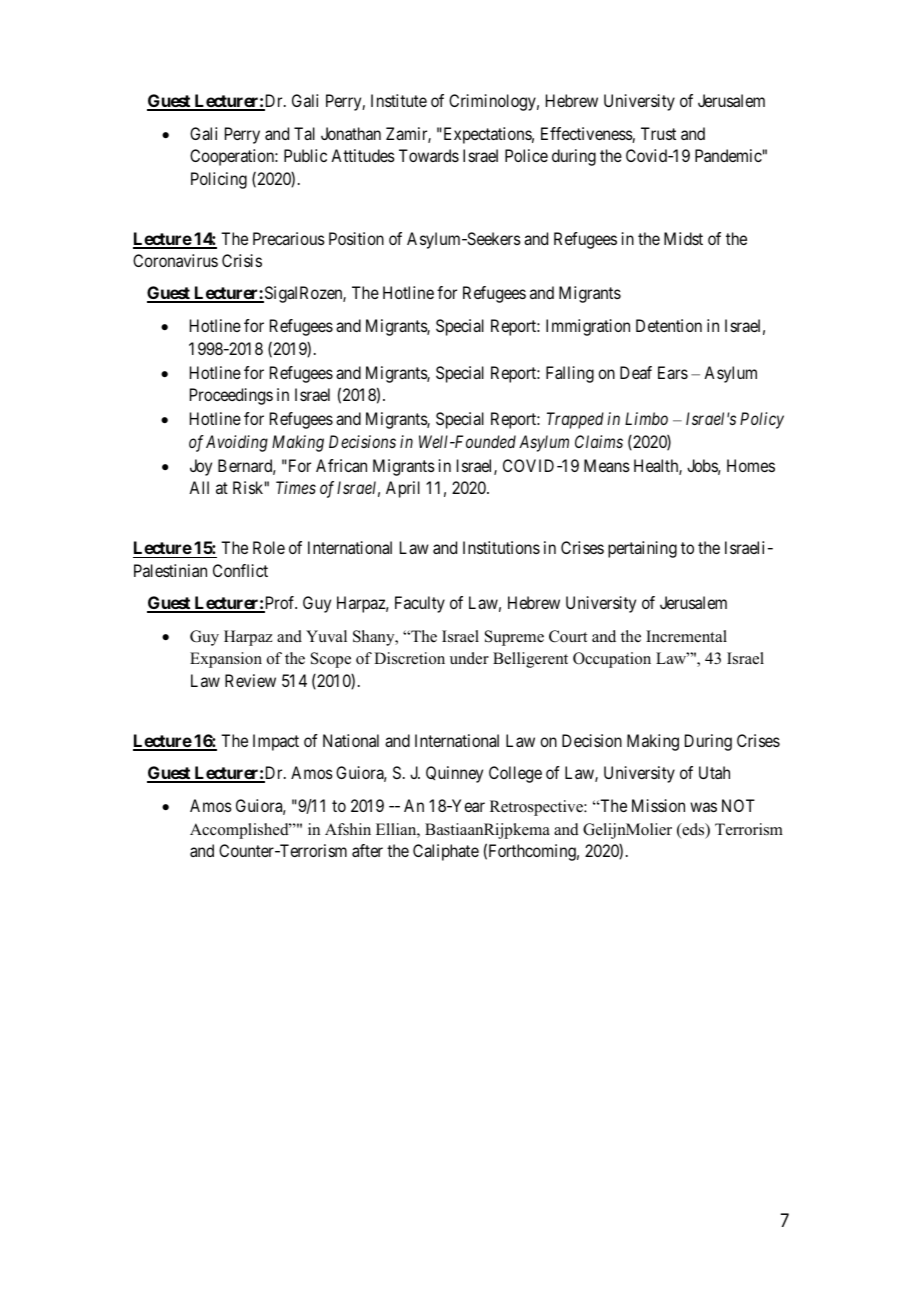  What do you see at coordinates (305, 155) in the document?
I see `Public` at bounding box center [305, 155].
